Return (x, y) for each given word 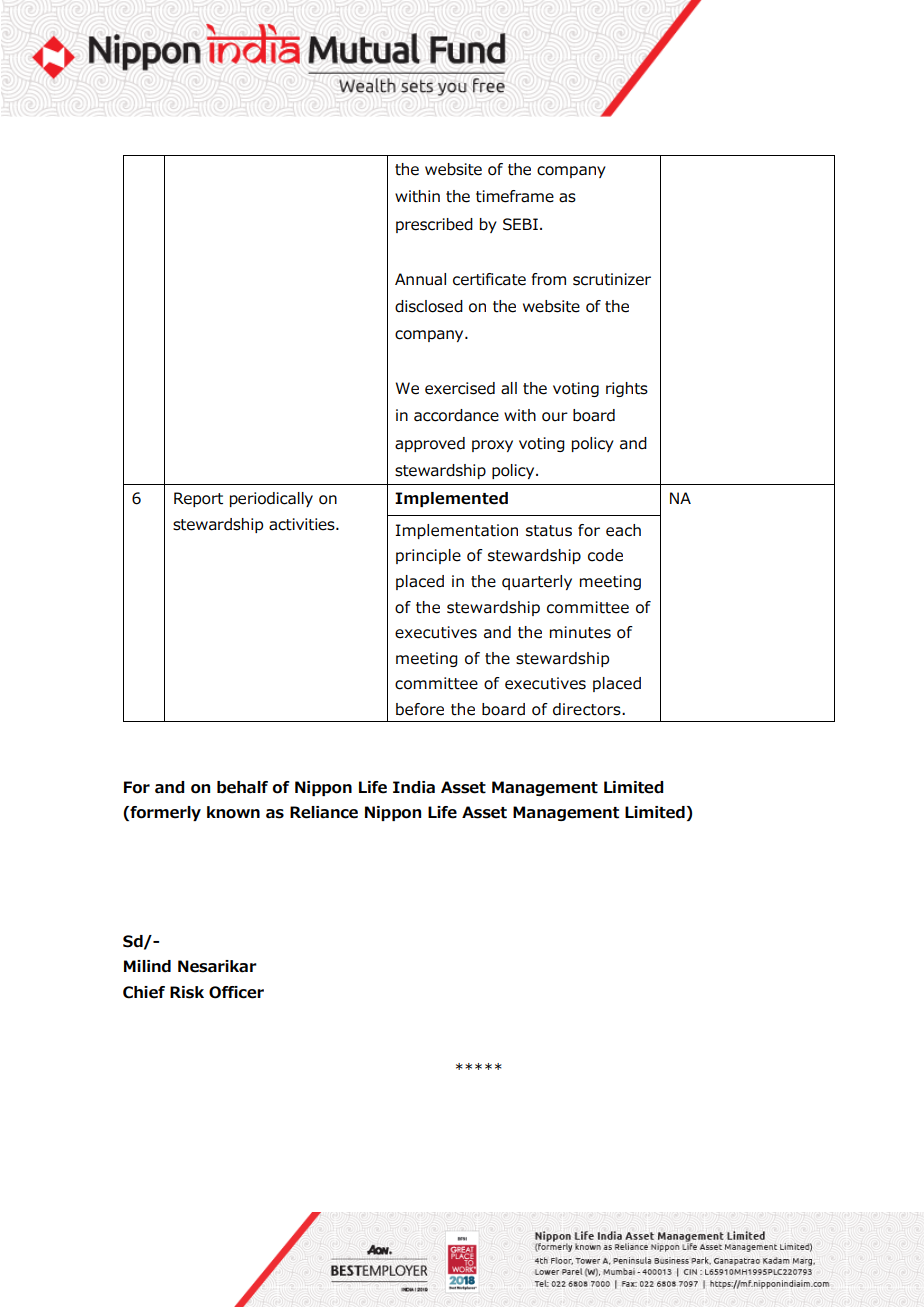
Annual (420, 279)
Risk (187, 992)
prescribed (434, 225)
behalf (242, 787)
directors (588, 709)
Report (198, 499)
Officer (236, 992)
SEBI (520, 224)
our (555, 417)
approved (430, 444)
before (420, 709)
